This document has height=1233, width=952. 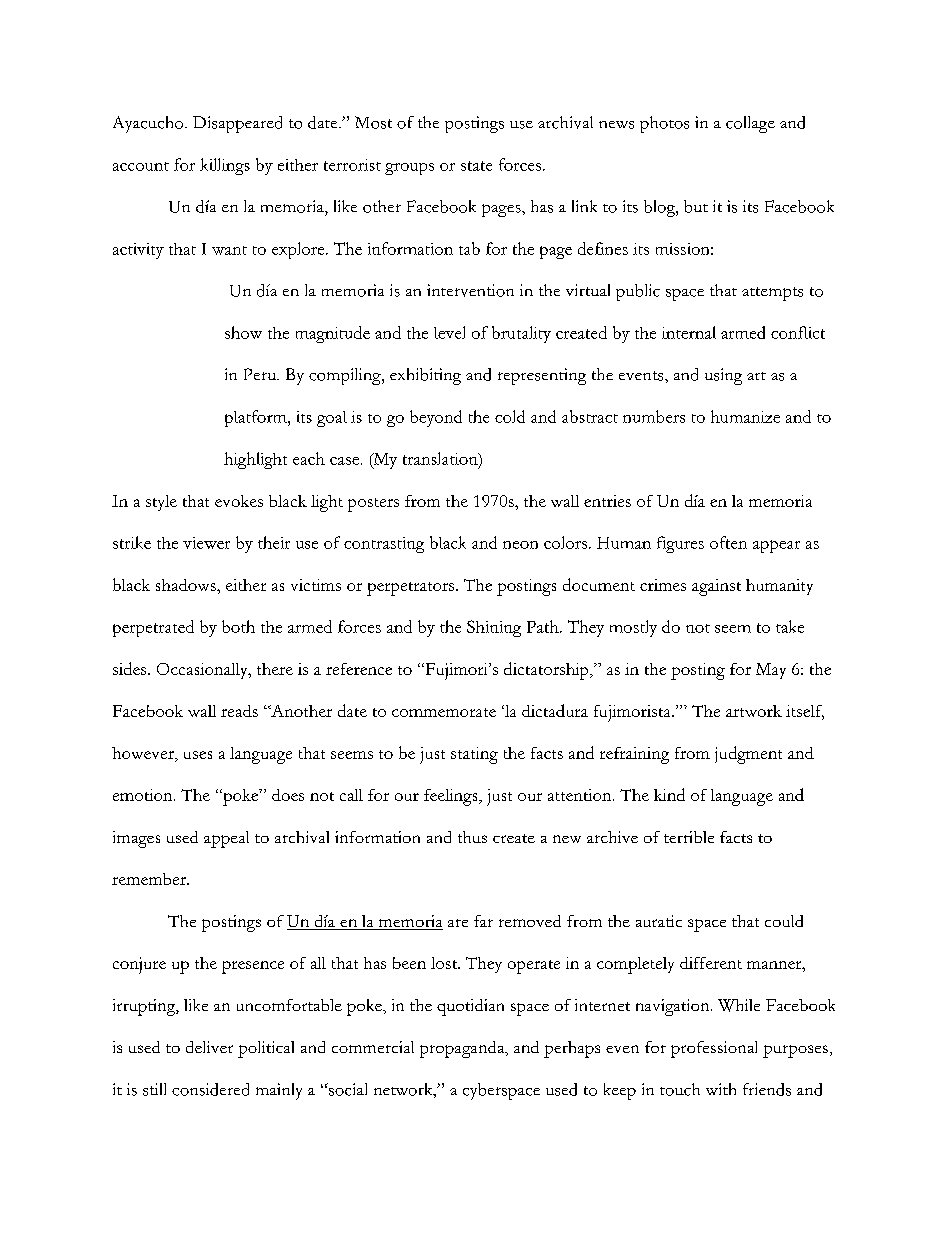 I want to click on deliver, so click(x=209, y=1047).
